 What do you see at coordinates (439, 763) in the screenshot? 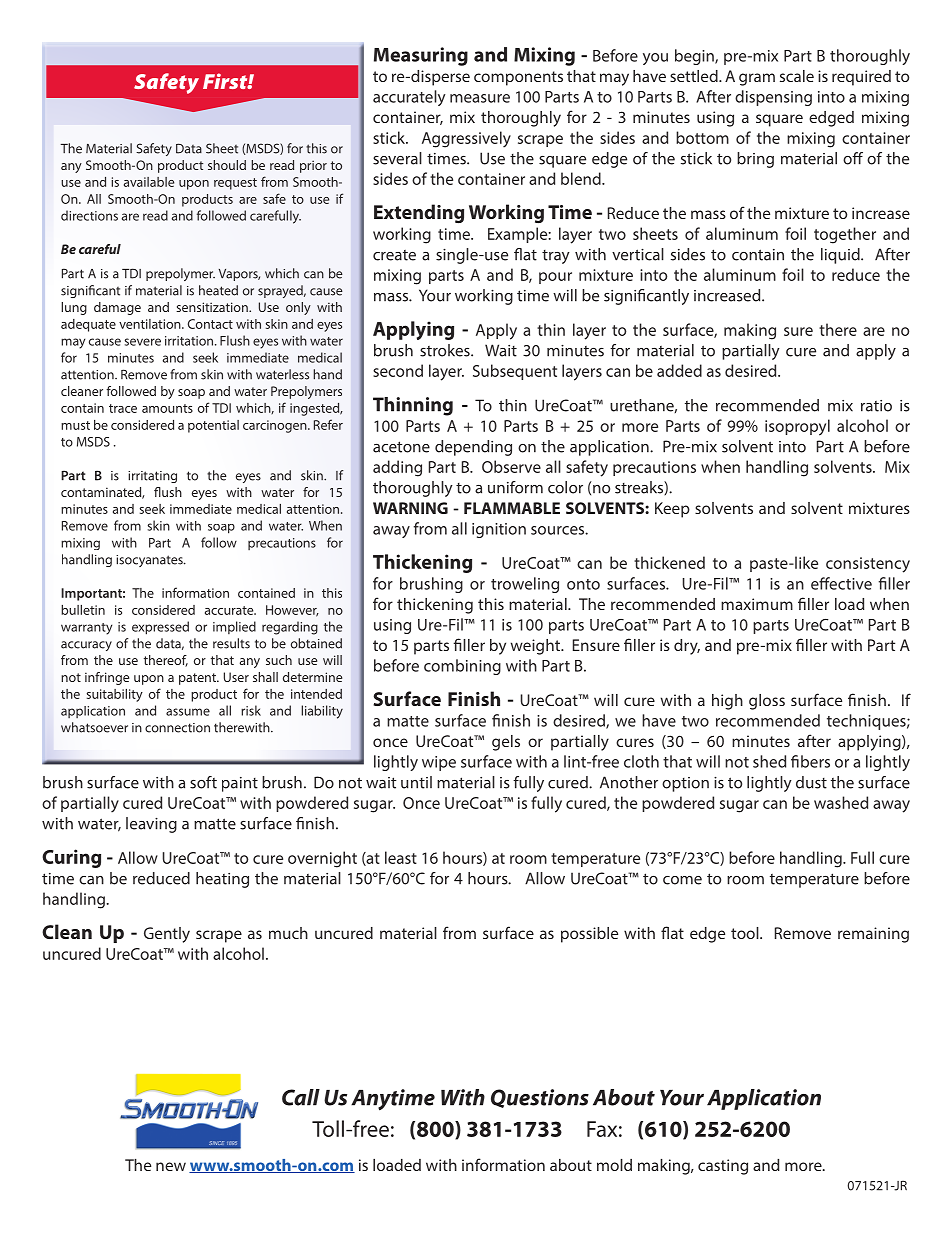
I see `wipe` at bounding box center [439, 763].
